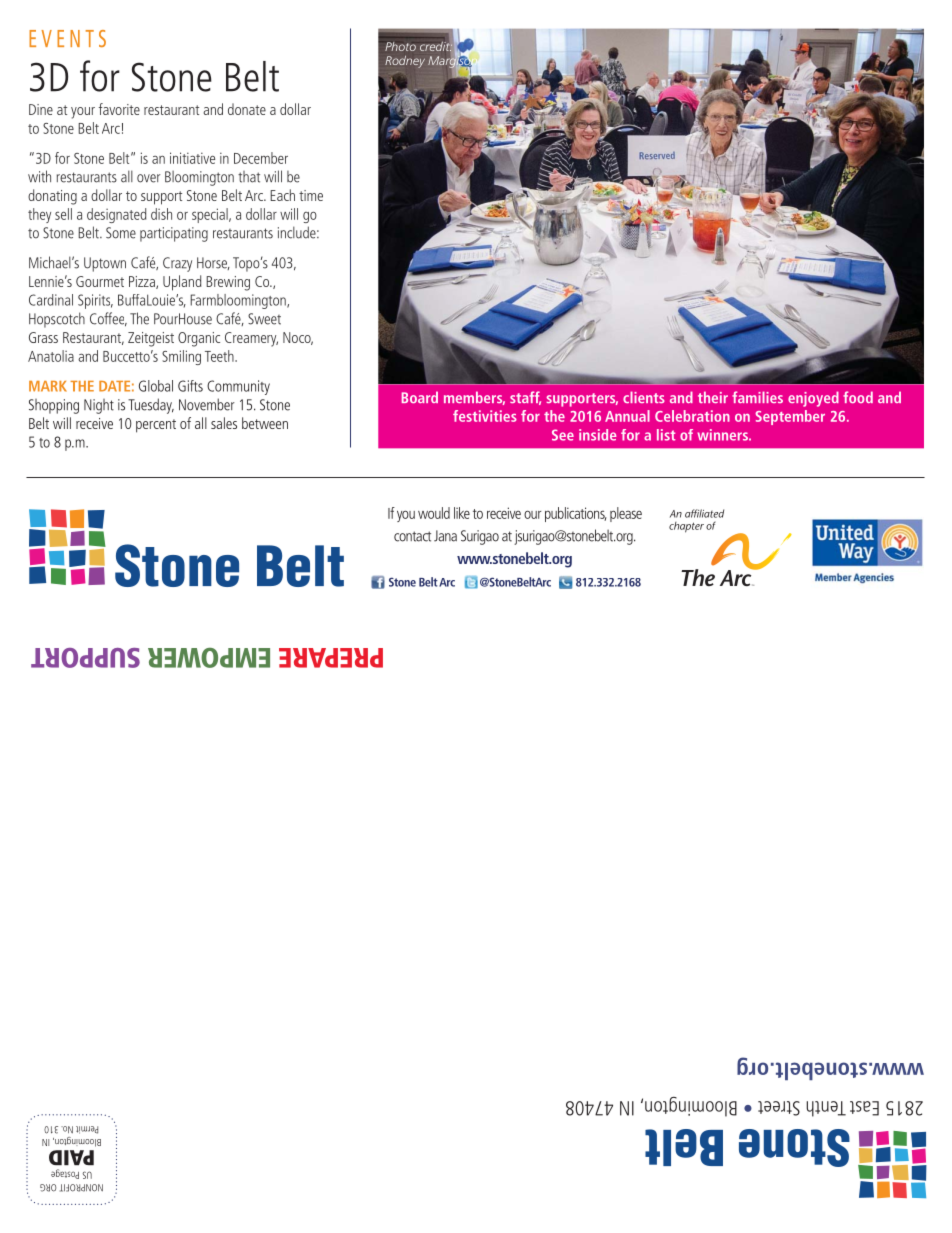 This screenshot has width=952, height=1233. What do you see at coordinates (67, 38) in the screenshot?
I see `EVENTS` at bounding box center [67, 38].
